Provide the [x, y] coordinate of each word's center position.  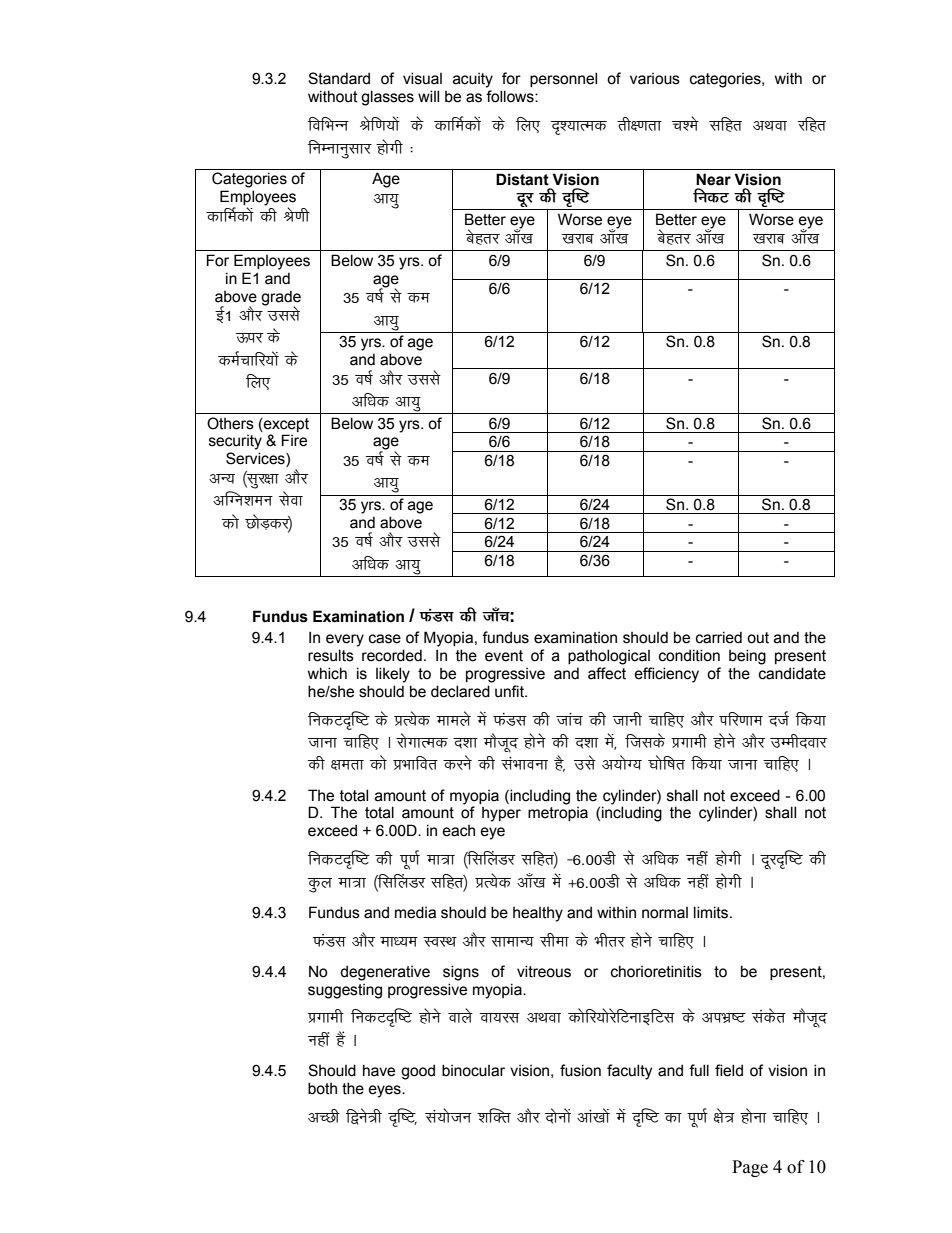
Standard [339, 78]
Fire [294, 440]
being [747, 657]
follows [511, 96]
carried [719, 637]
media [415, 912]
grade [281, 298]
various [655, 79]
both [322, 1088]
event [504, 656]
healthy [538, 914]
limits [712, 912]
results [331, 655]
